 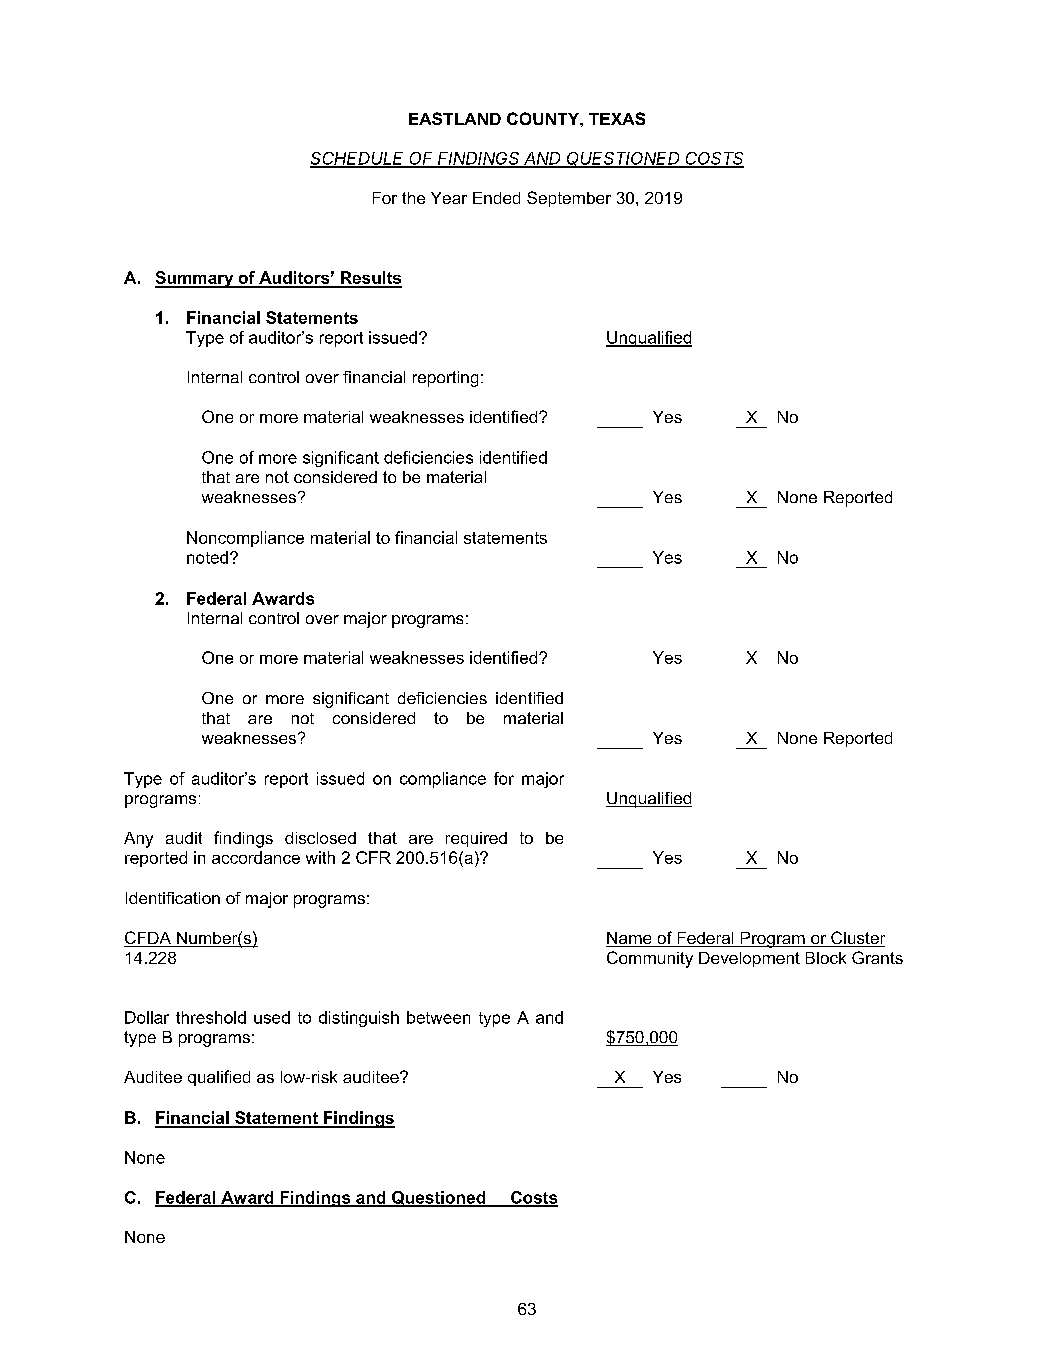 What do you see at coordinates (256, 857) in the screenshot?
I see `accordance` at bounding box center [256, 857].
